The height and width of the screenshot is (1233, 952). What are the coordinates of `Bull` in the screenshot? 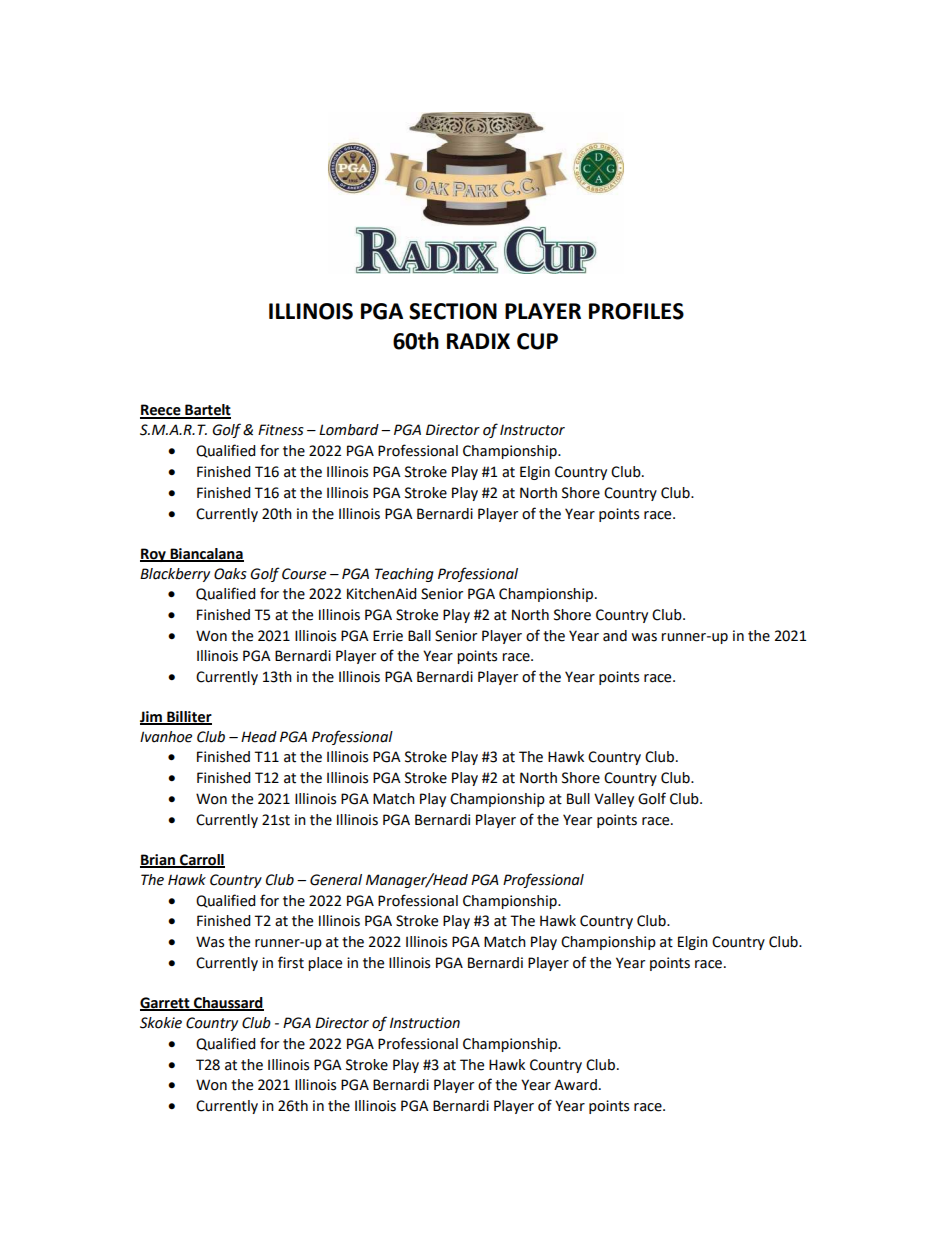 It's located at (578, 799).
